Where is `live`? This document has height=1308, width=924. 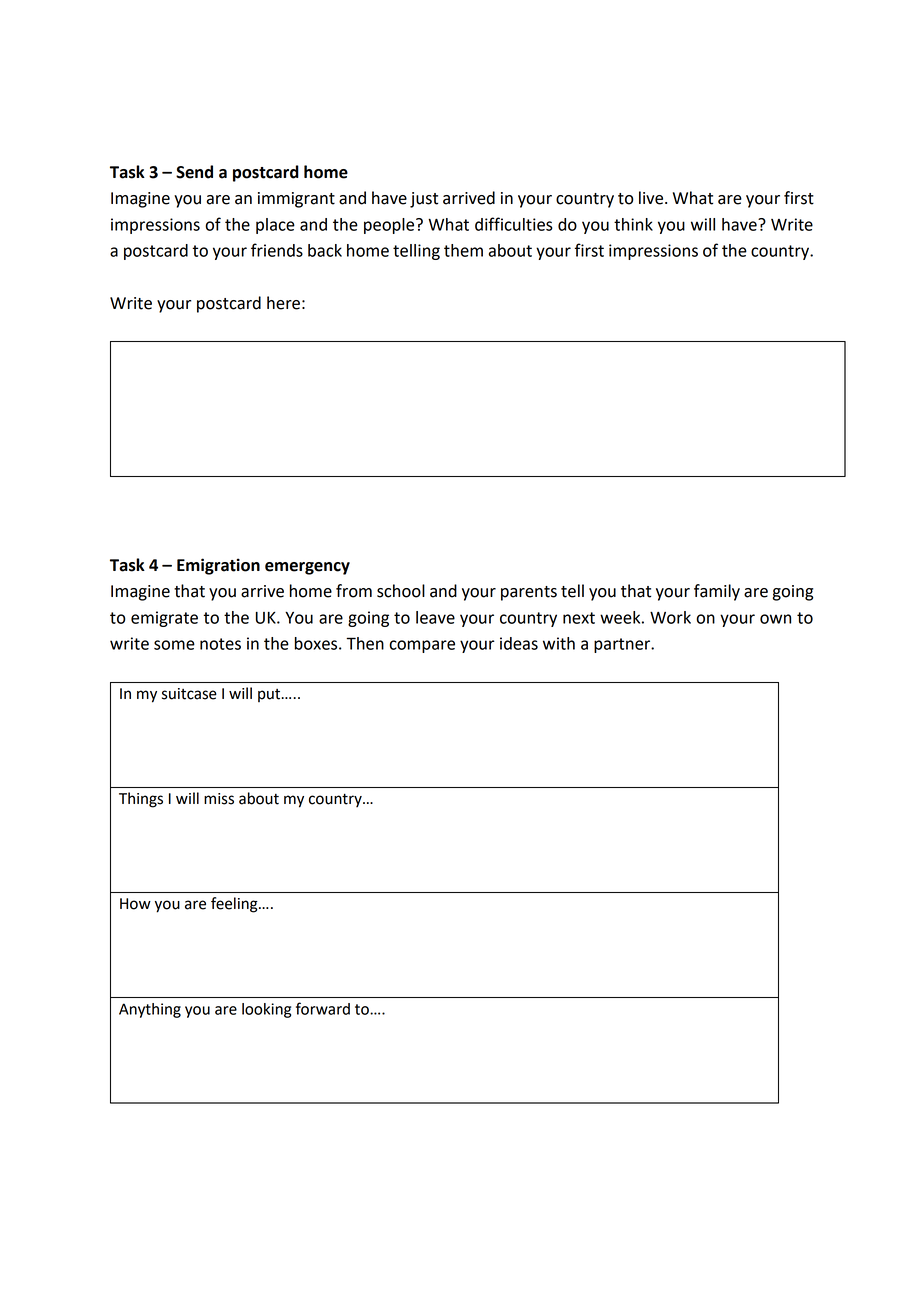 live is located at coordinates (652, 198).
